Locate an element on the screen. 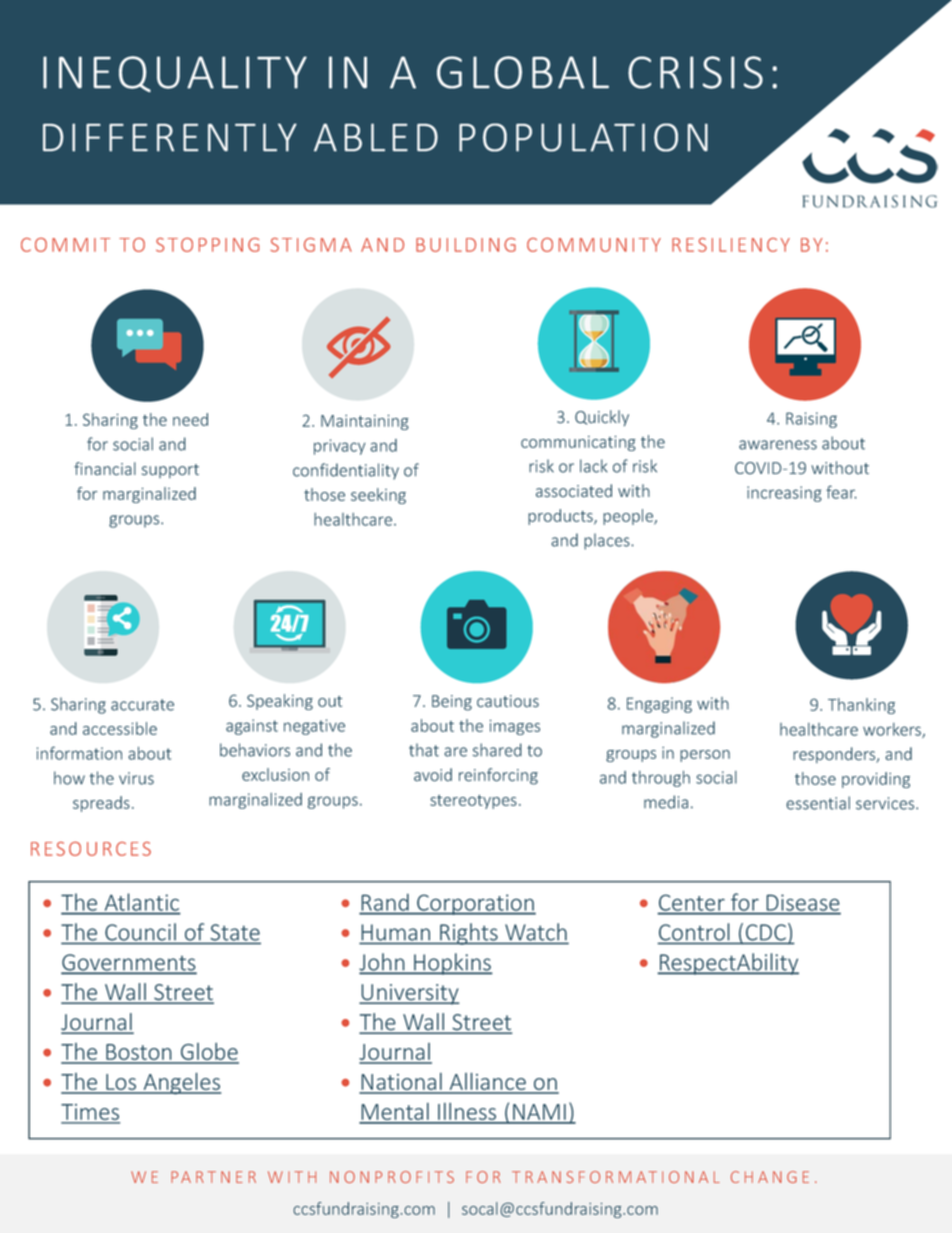 This screenshot has height=1233, width=952. Alliance is located at coordinates (487, 1083).
